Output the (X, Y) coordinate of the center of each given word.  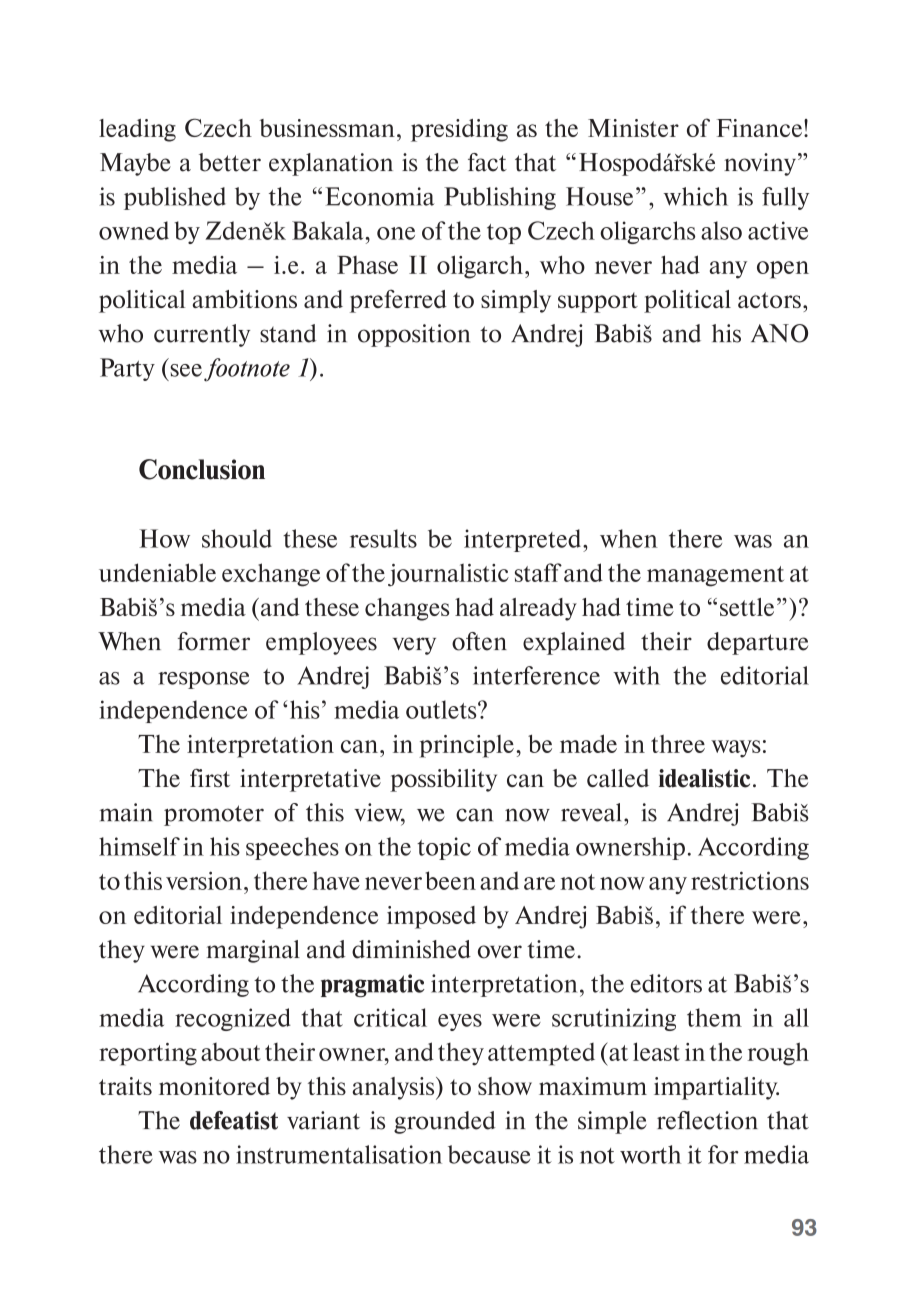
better (230, 162)
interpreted (524, 540)
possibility (443, 780)
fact (487, 162)
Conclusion (202, 469)
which (695, 196)
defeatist (234, 1120)
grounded (445, 1122)
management (715, 576)
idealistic (704, 778)
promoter (214, 815)
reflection (707, 1120)
